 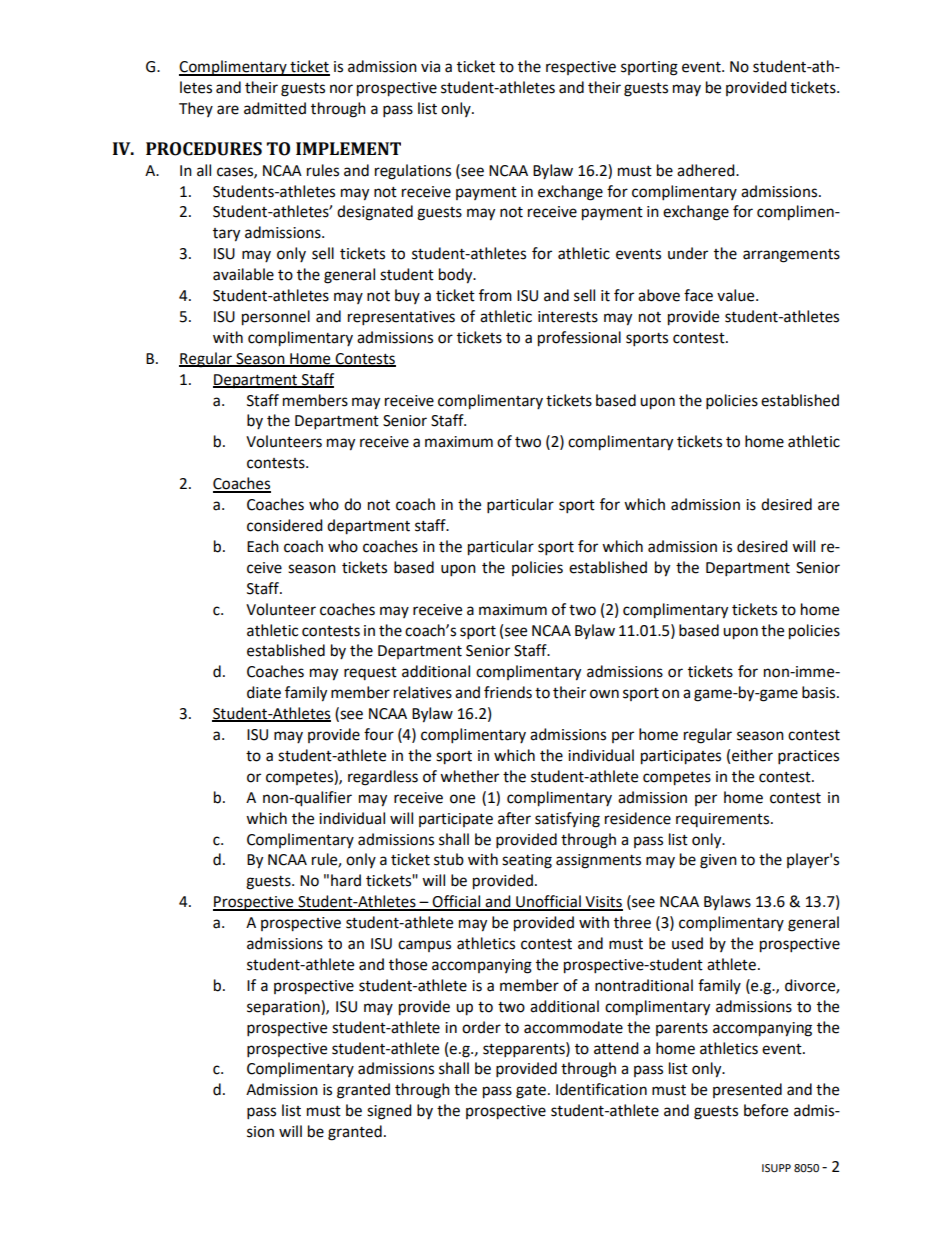 I want to click on adhered, so click(x=707, y=170).
